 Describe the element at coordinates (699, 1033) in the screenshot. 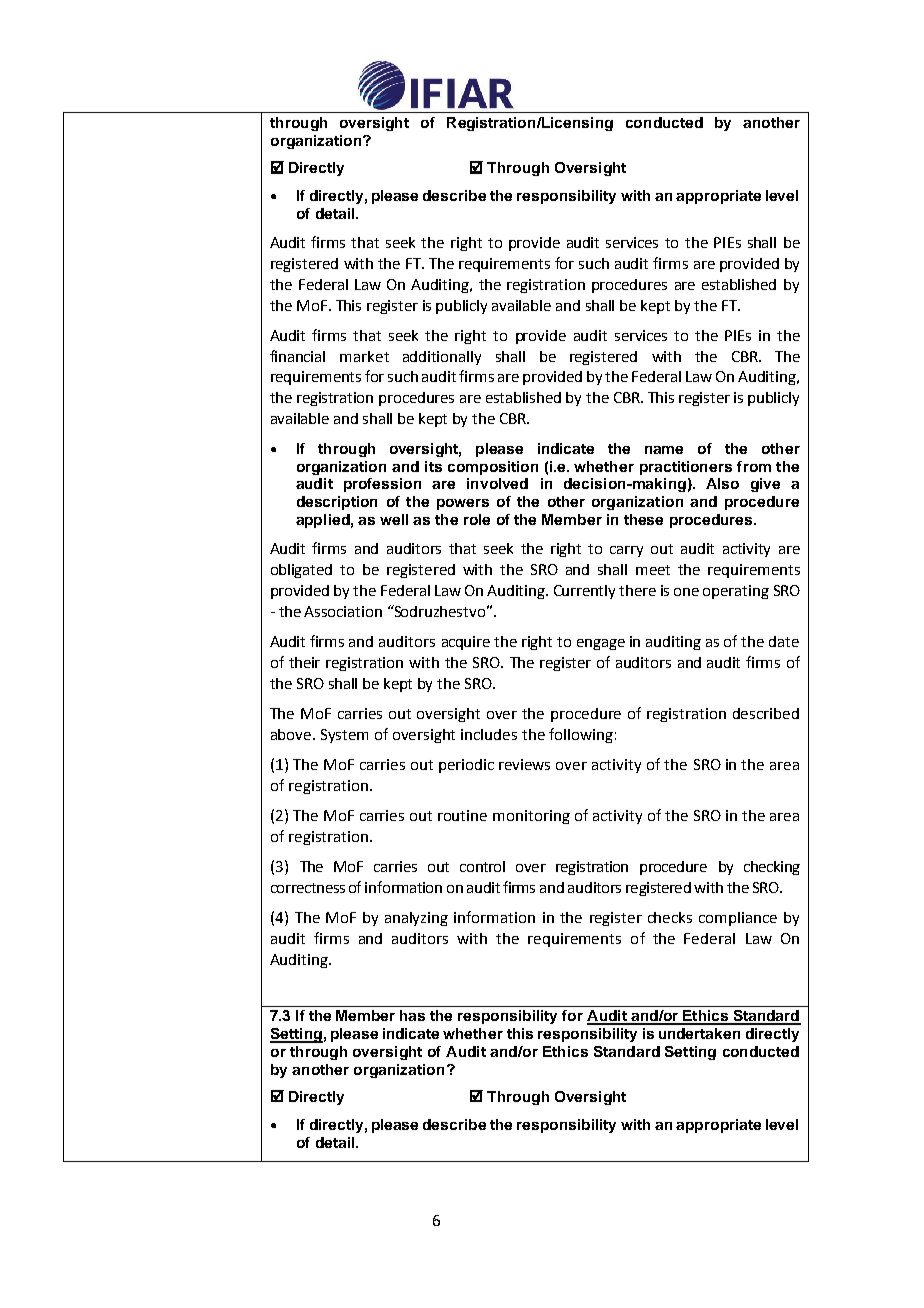

I see `undertaken` at that location.
